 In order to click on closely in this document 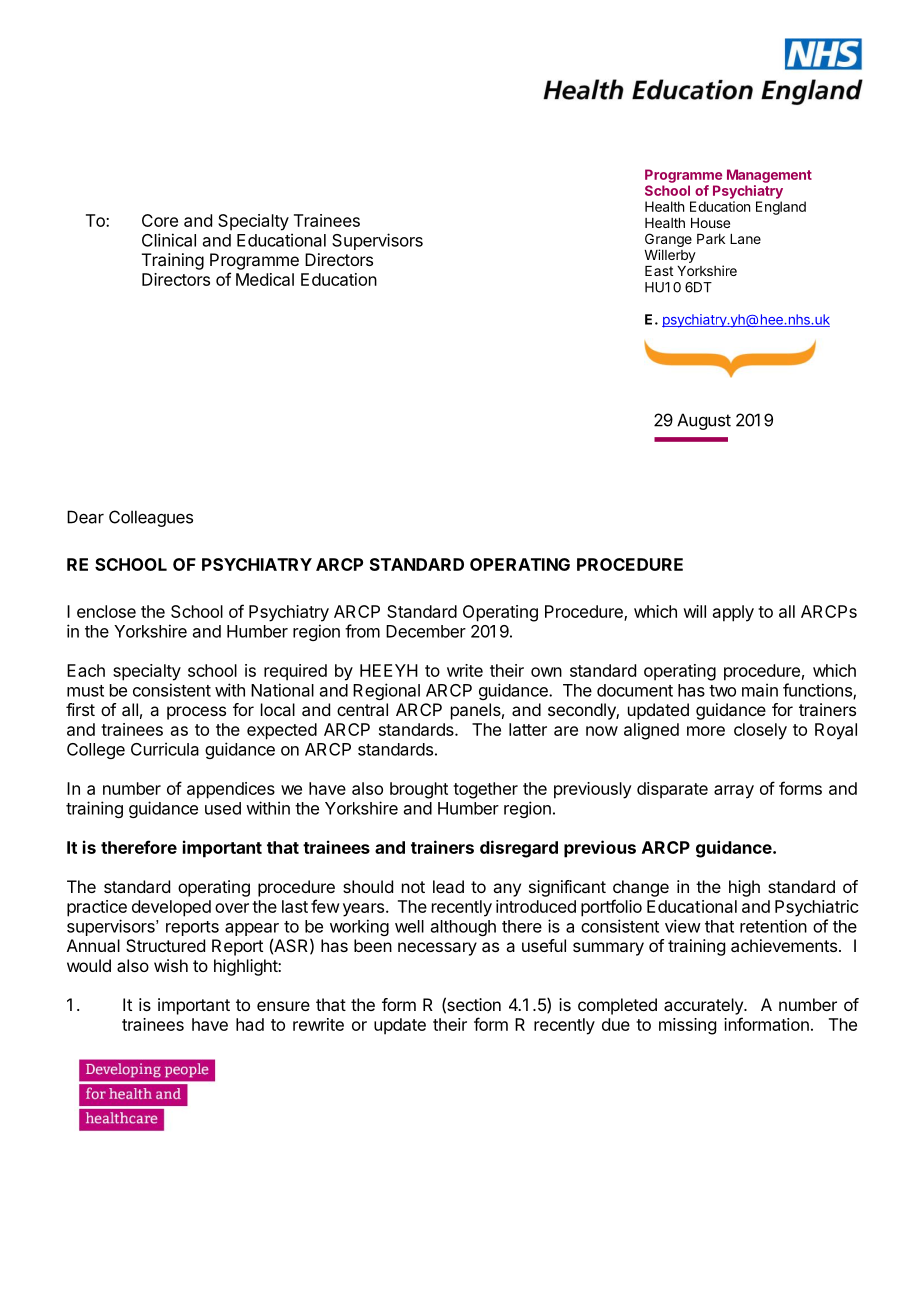, I will do `click(760, 731)`.
